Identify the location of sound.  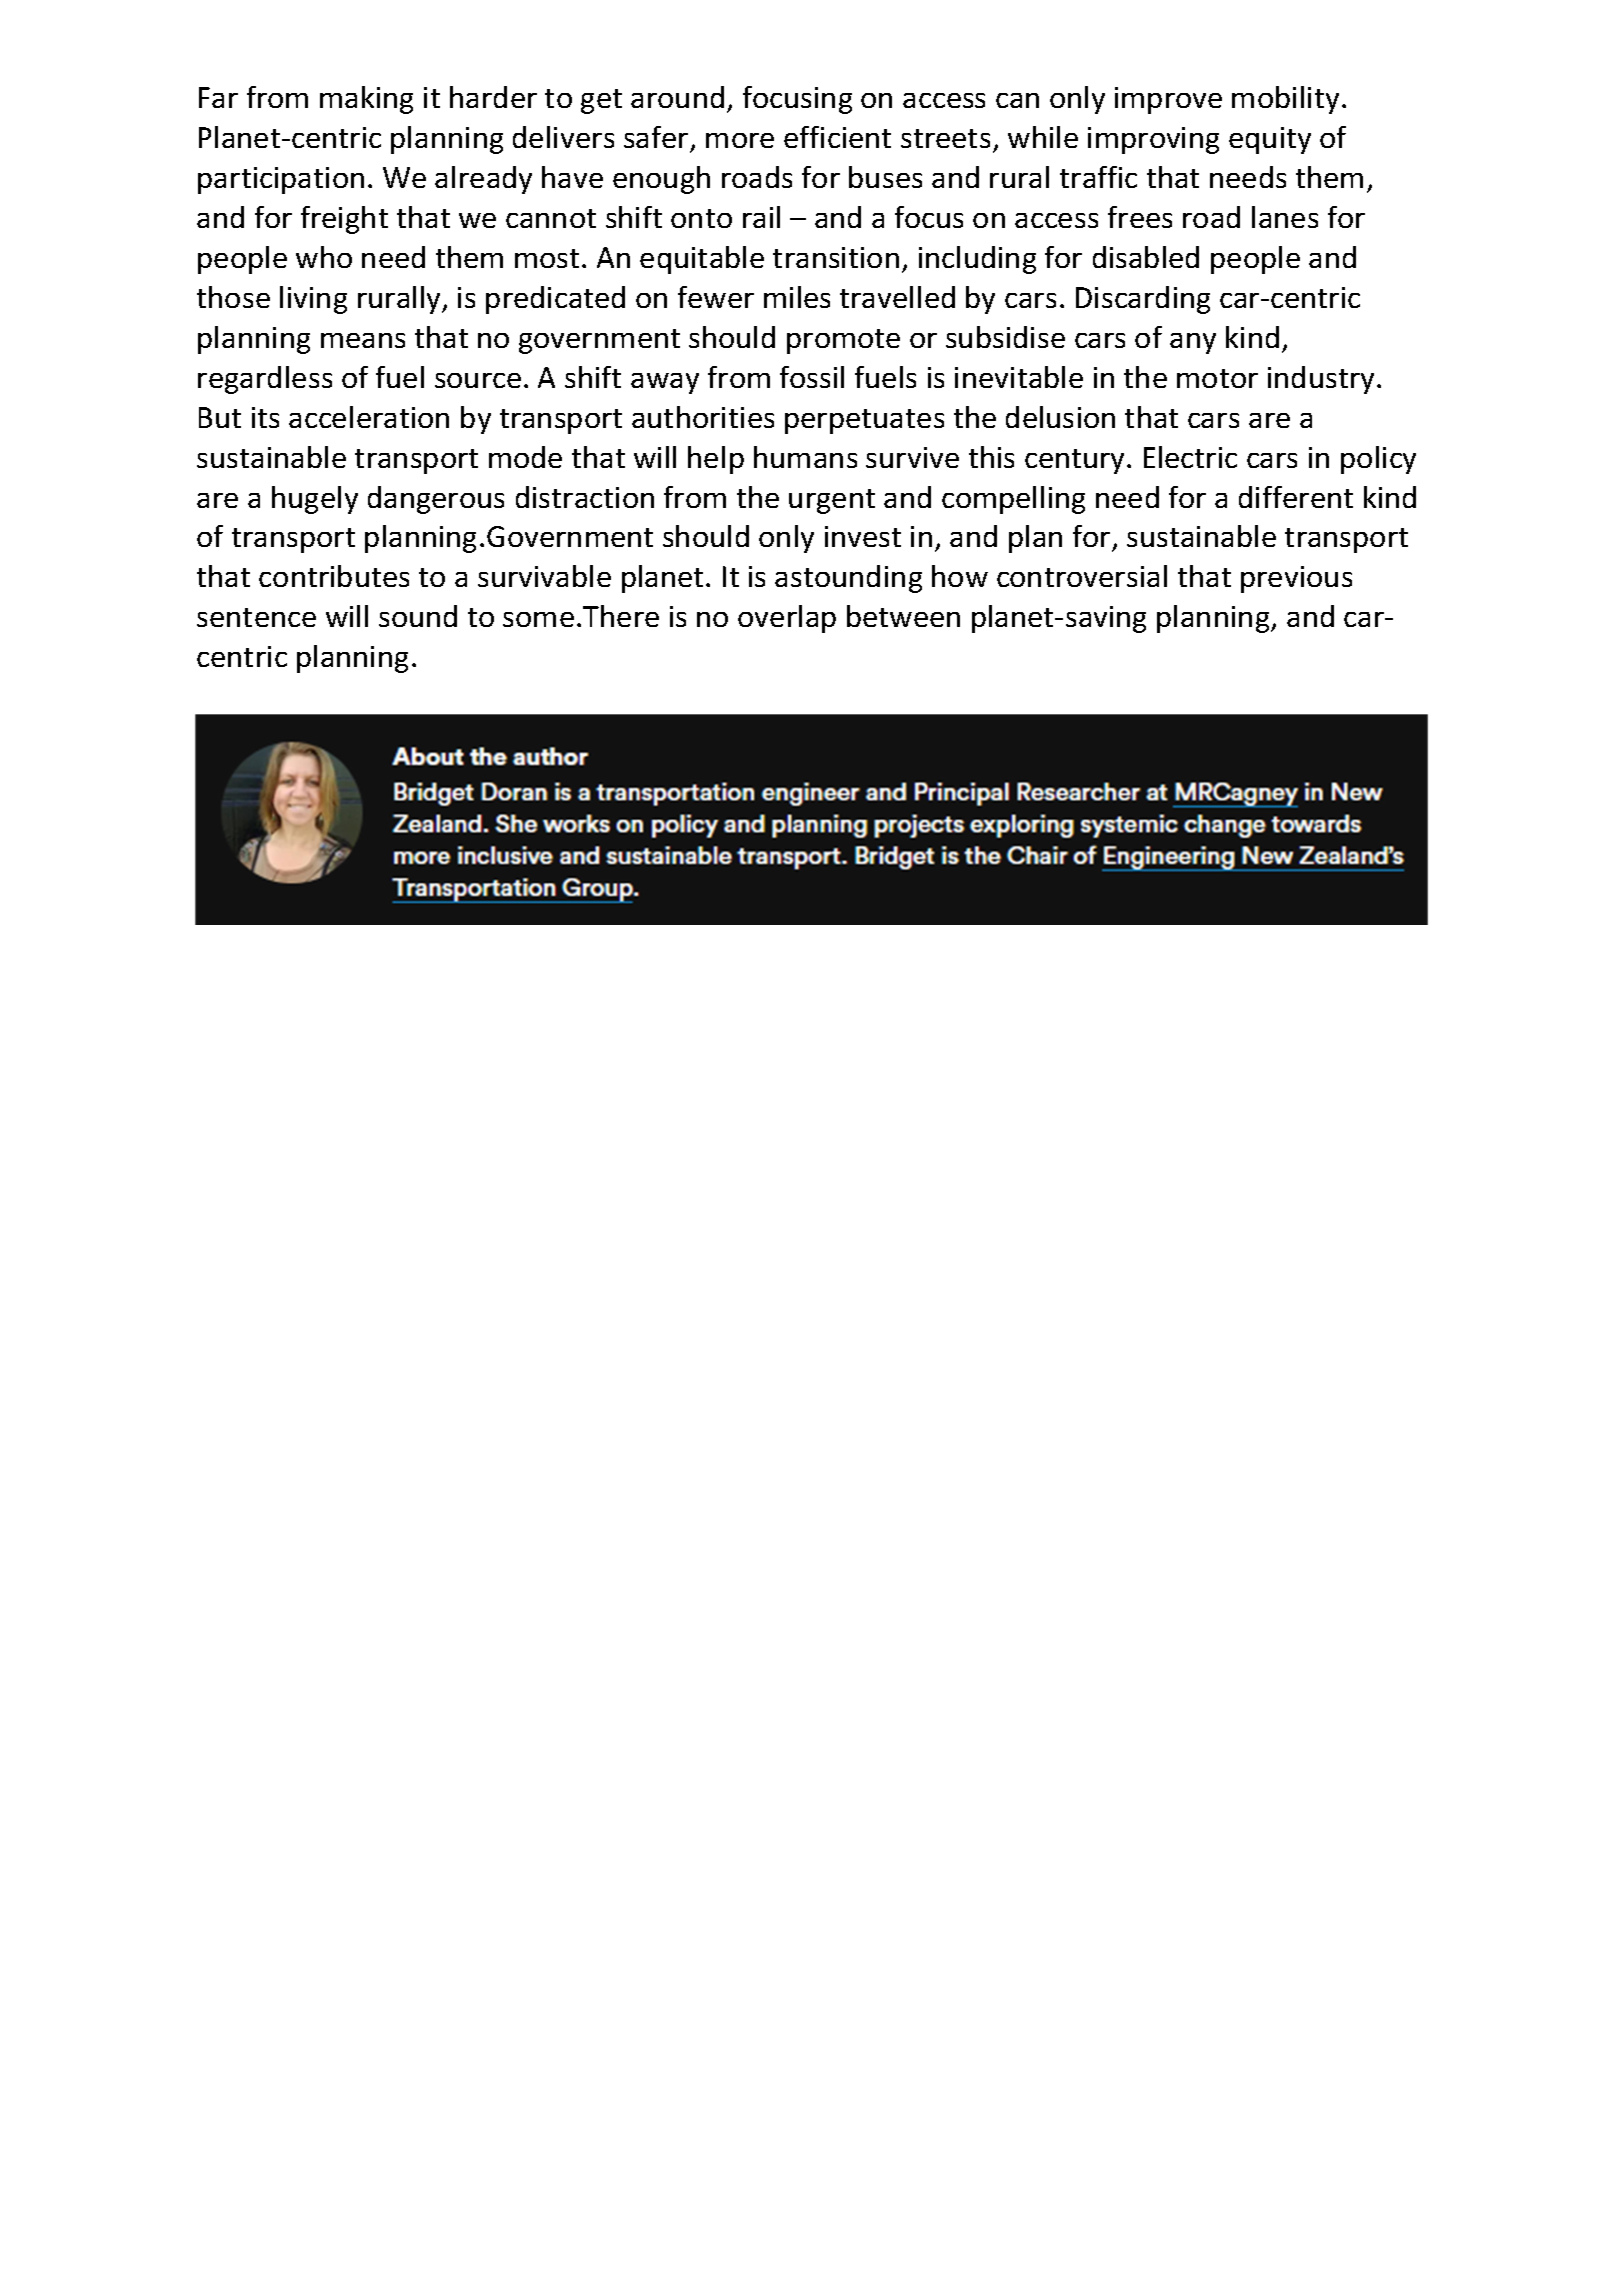
(418, 616).
